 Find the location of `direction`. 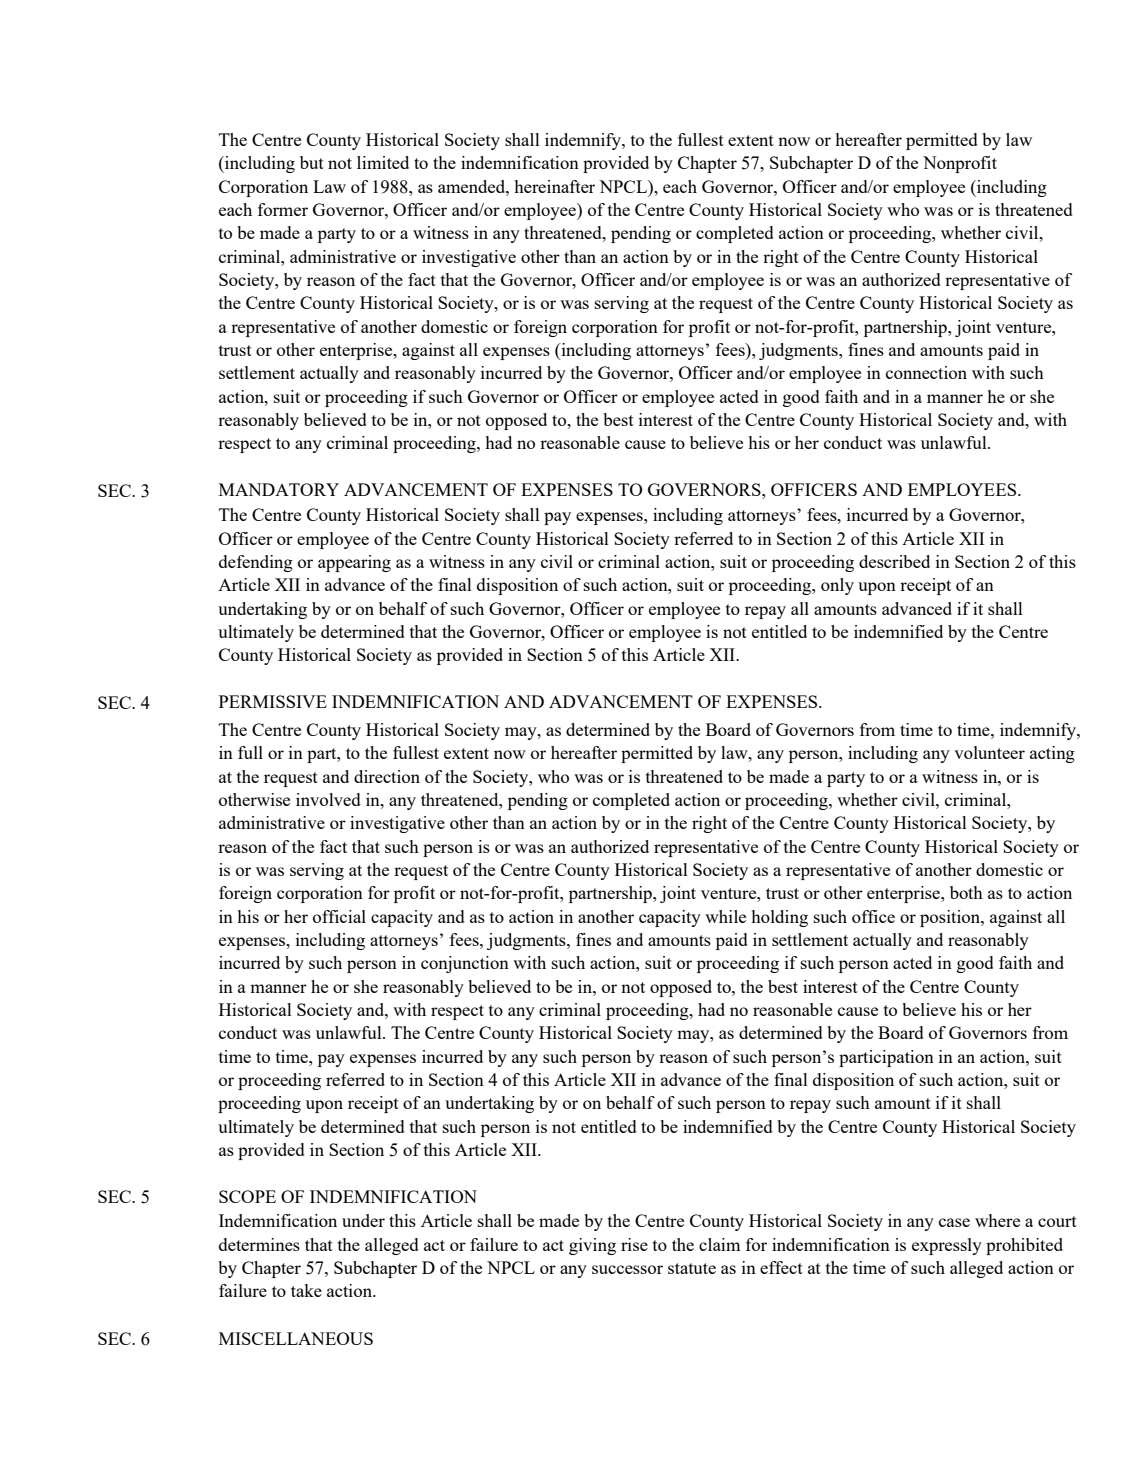

direction is located at coordinates (387, 776).
